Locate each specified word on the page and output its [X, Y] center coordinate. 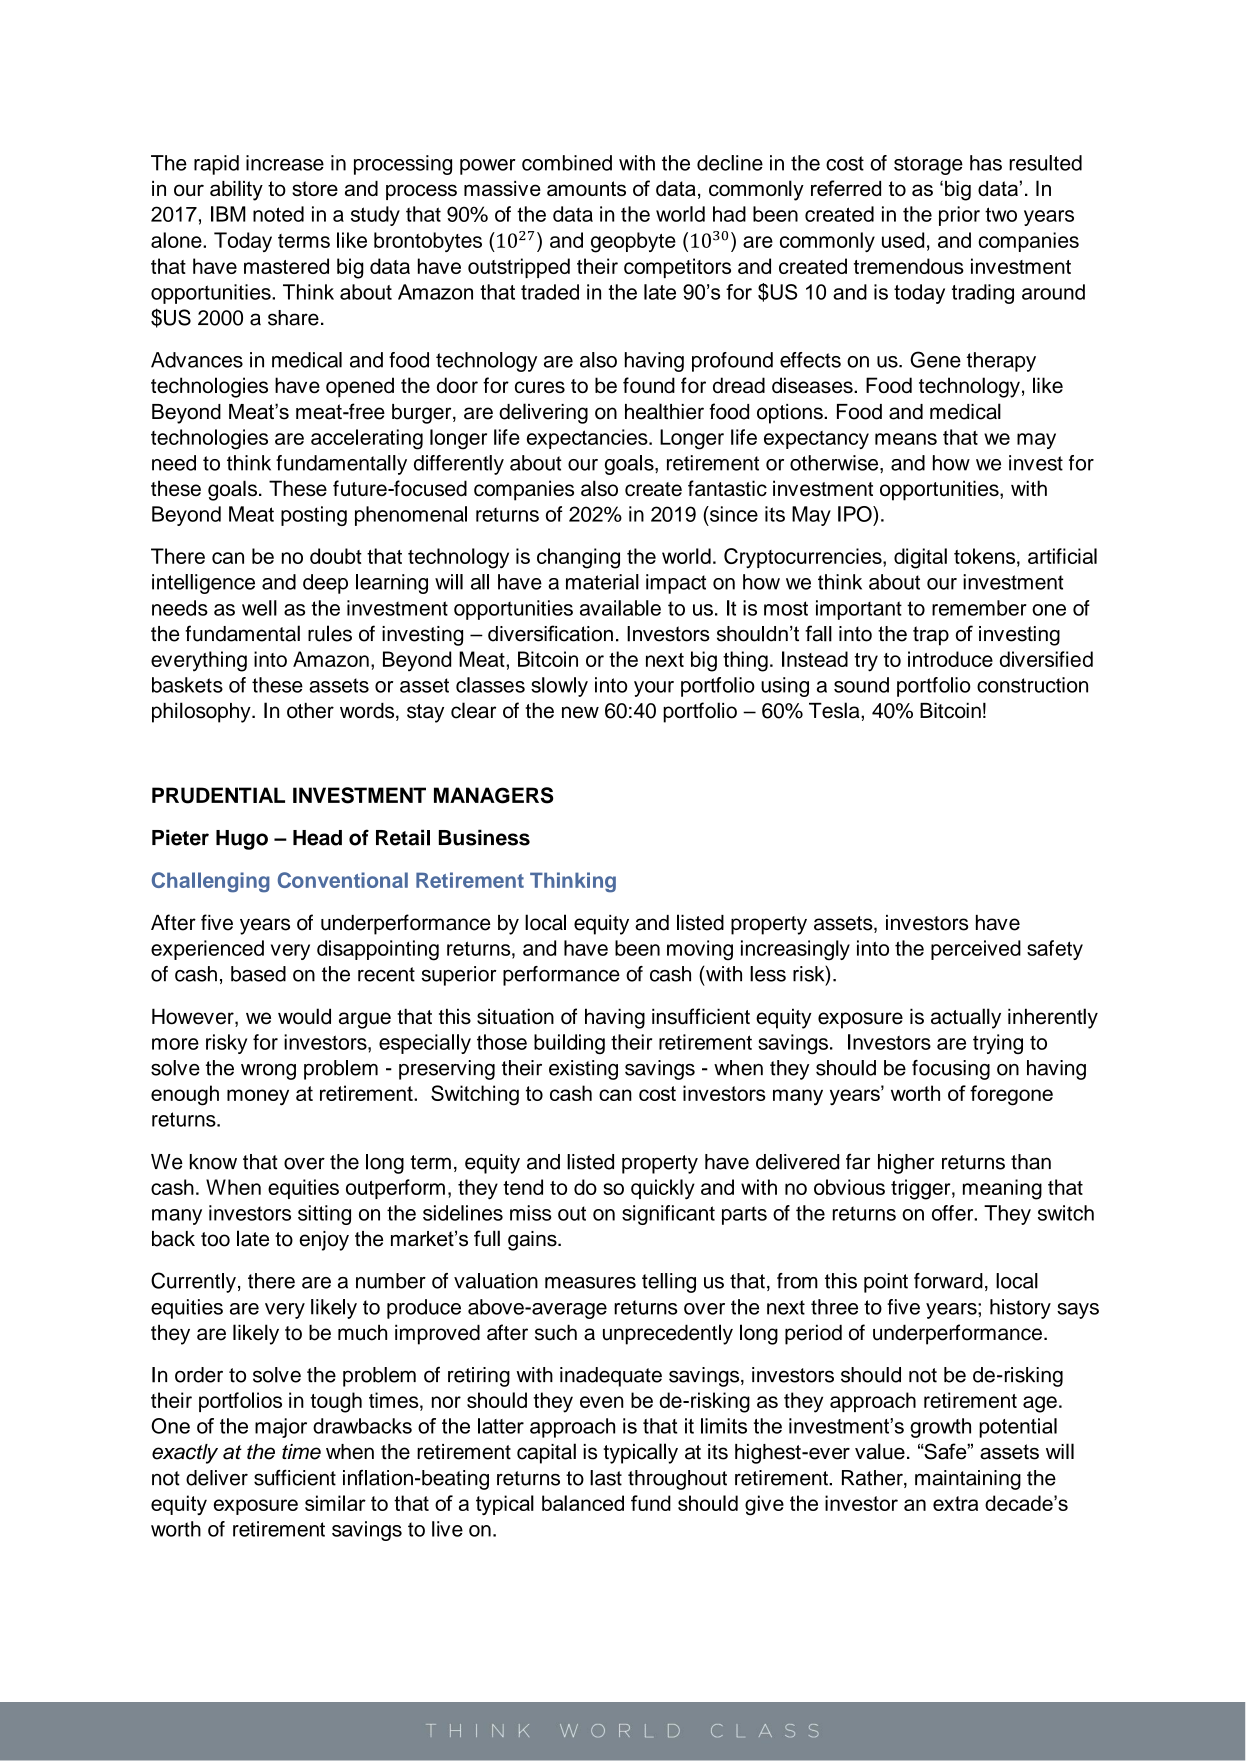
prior [959, 216]
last [606, 1478]
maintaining [968, 1480]
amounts [586, 188]
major [281, 1428]
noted [278, 214]
